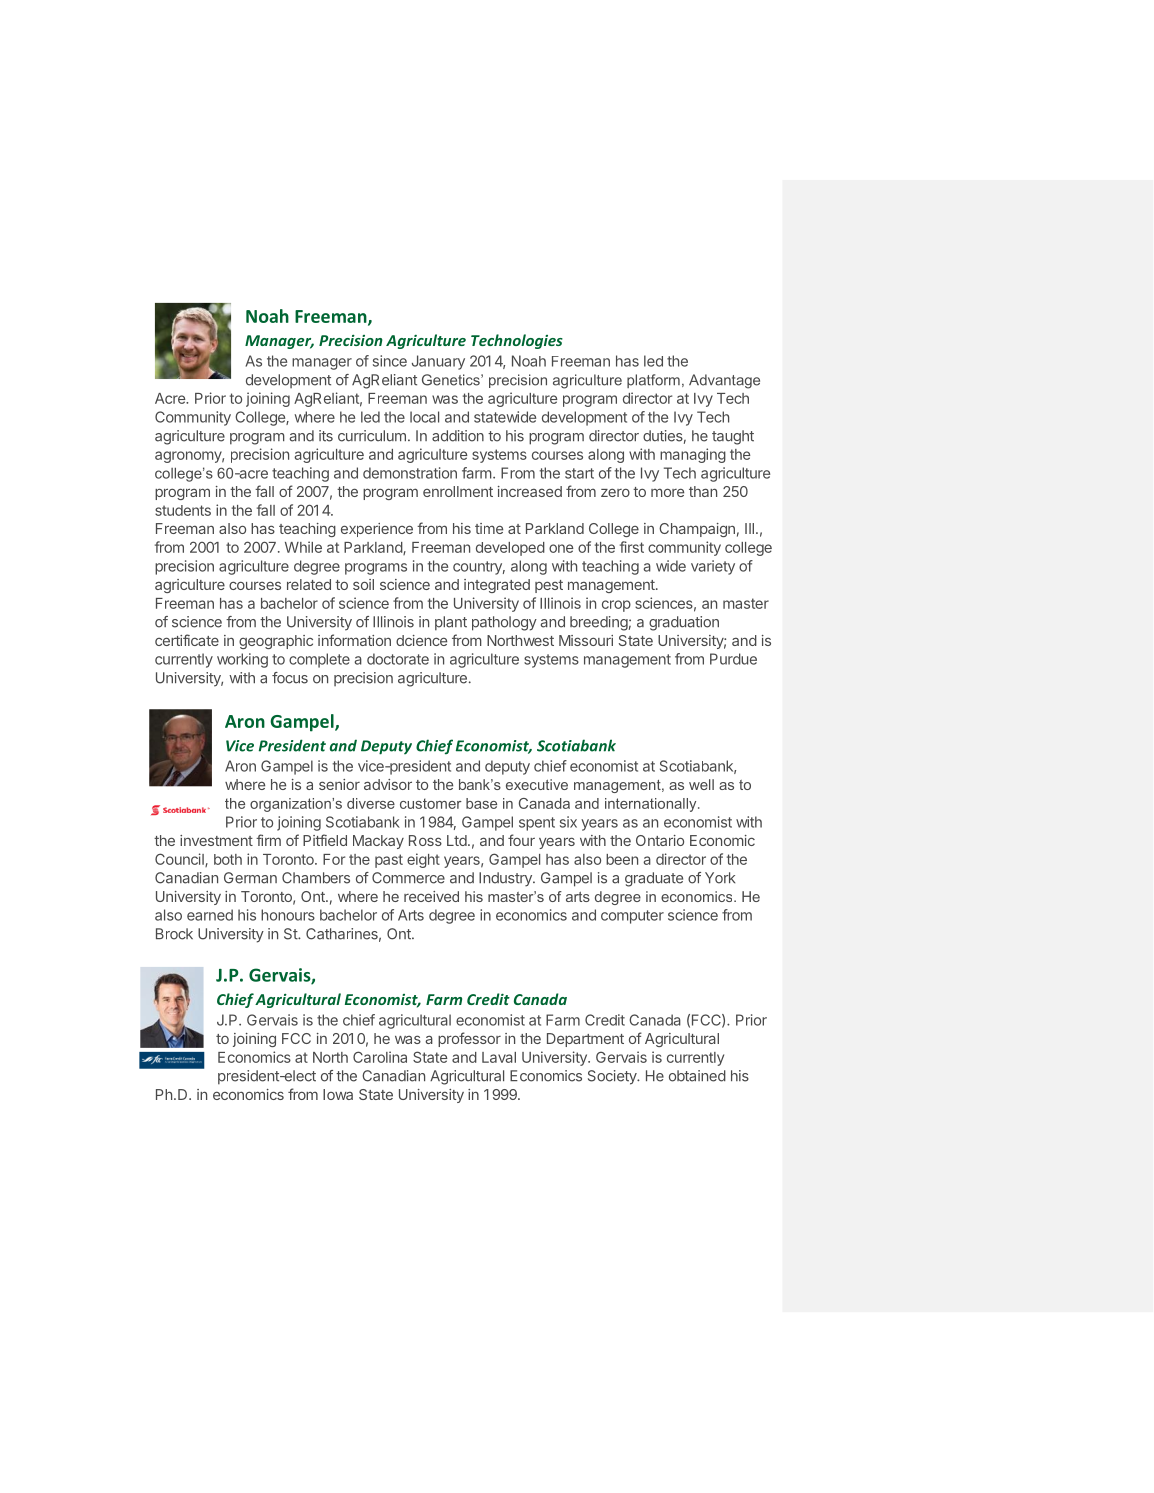  Describe the element at coordinates (326, 436) in the screenshot. I see `its` at that location.
